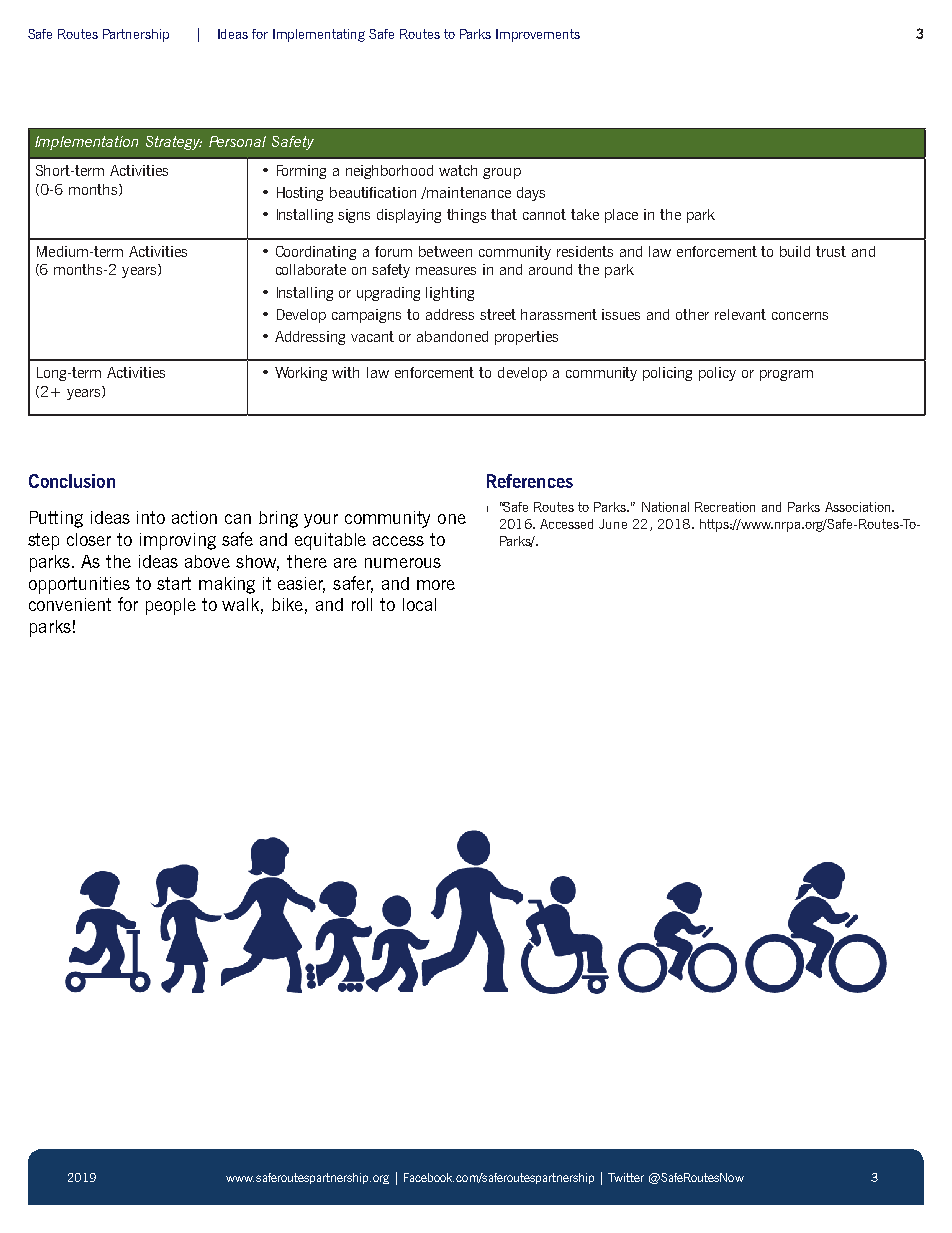  I want to click on relevant, so click(740, 314).
